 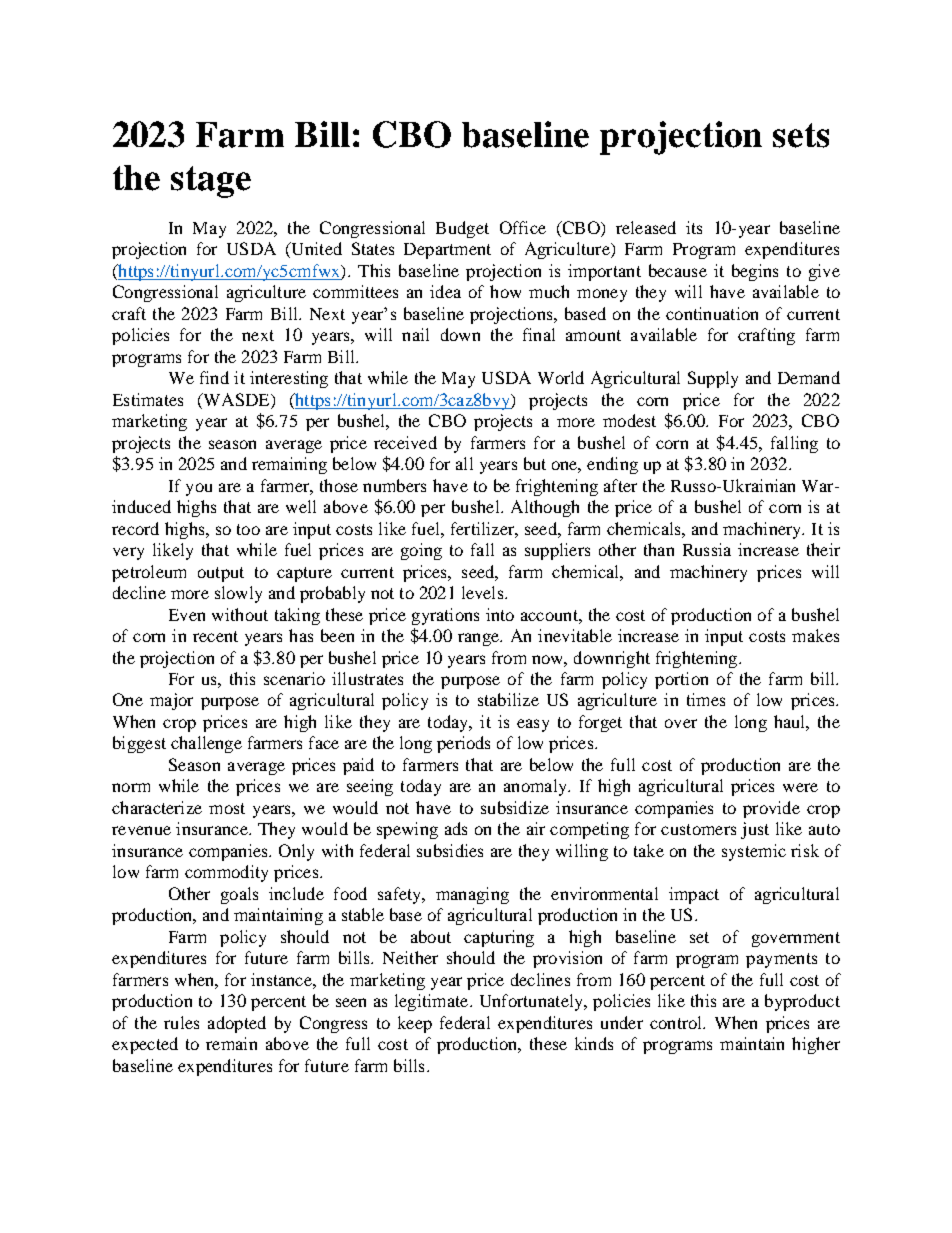 I want to click on stage, so click(x=211, y=182).
